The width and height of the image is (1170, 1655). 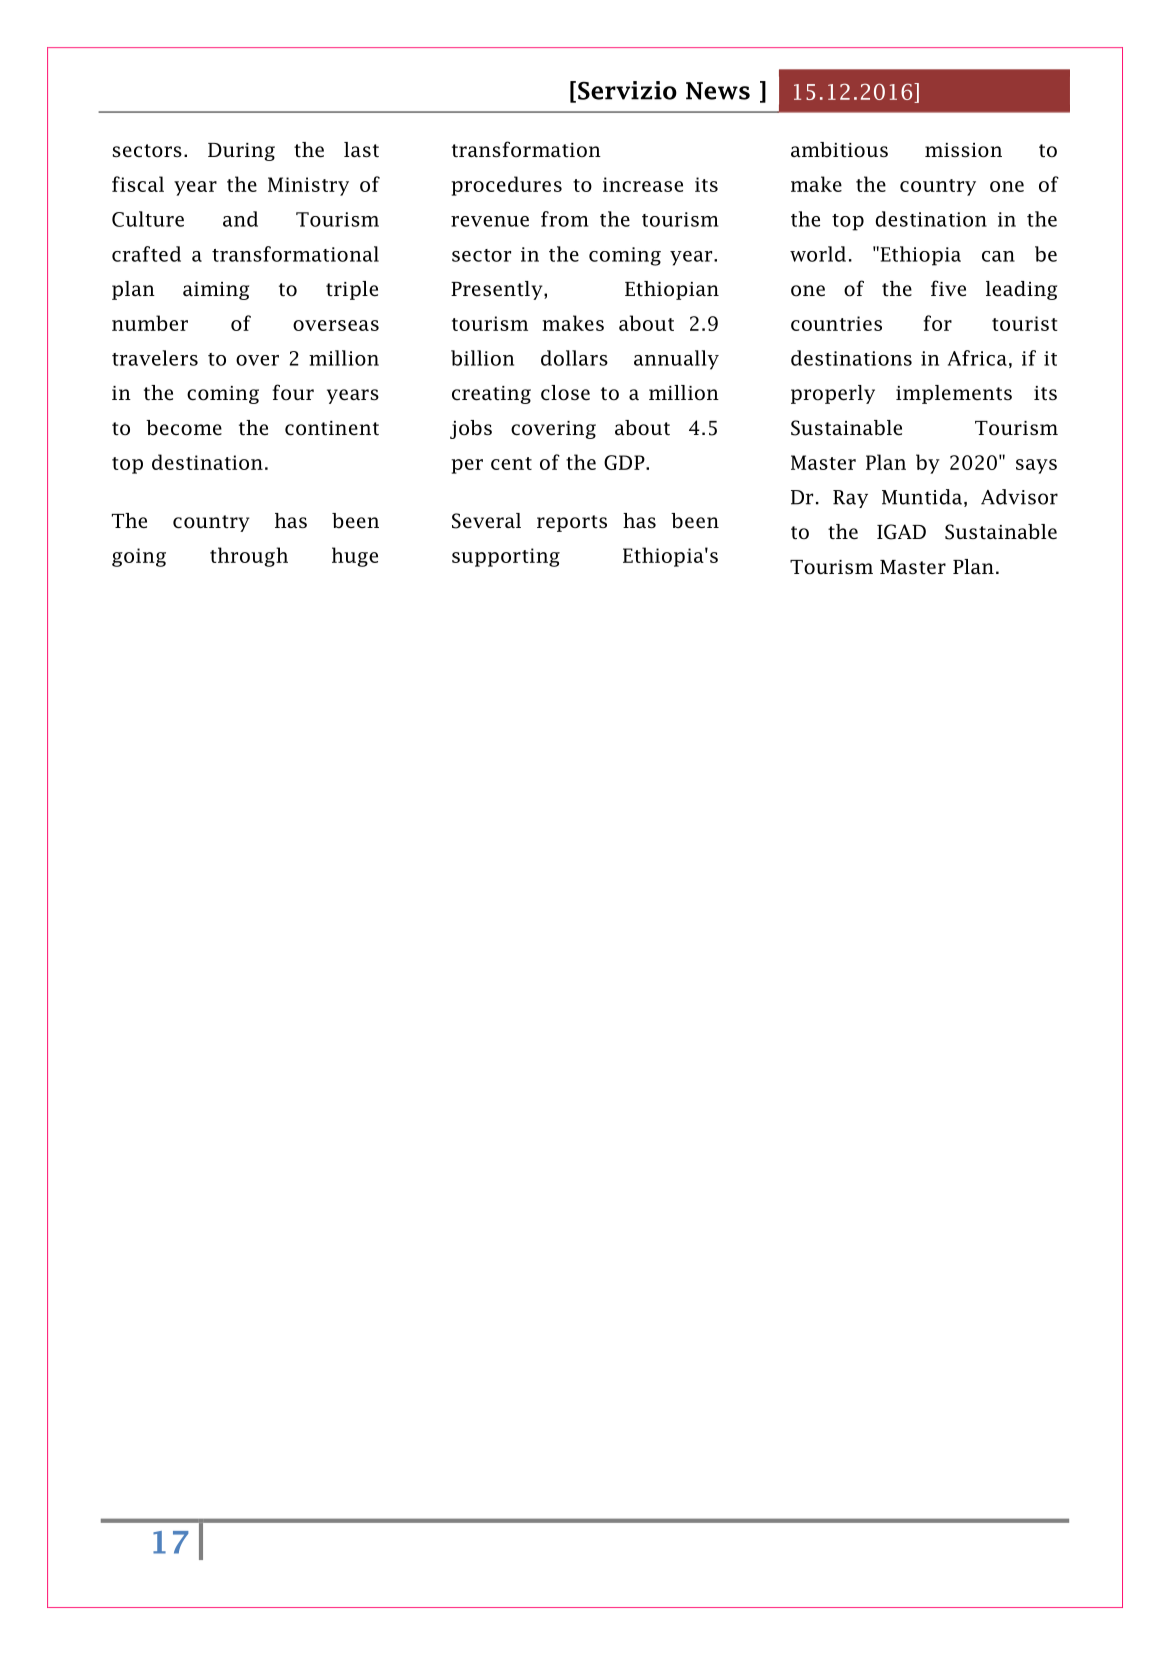 I want to click on through, so click(x=249, y=557).
